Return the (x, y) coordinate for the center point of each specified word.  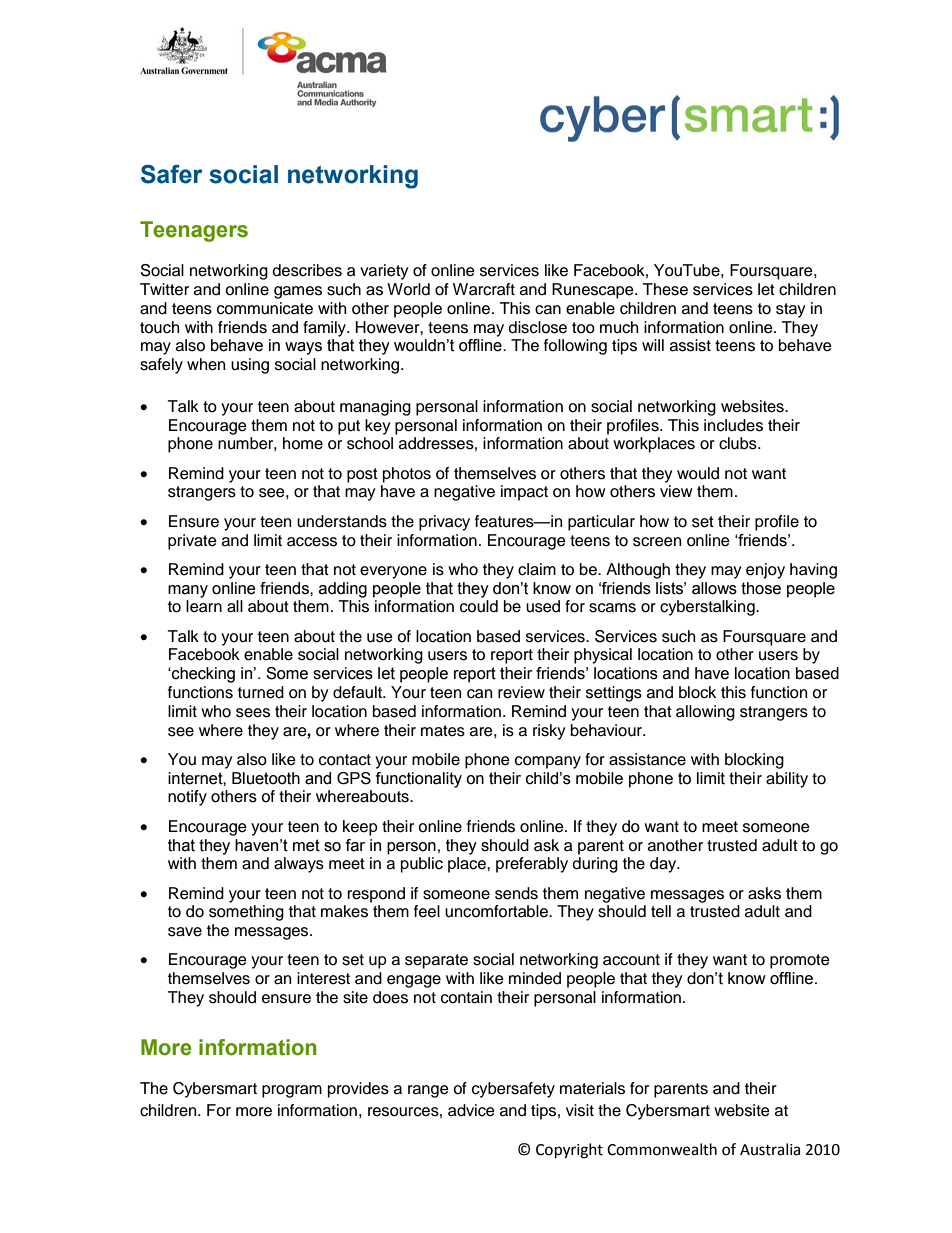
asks (764, 893)
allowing (705, 713)
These (665, 289)
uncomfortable (497, 911)
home (303, 443)
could (479, 606)
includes (733, 425)
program (292, 1091)
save (185, 932)
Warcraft (484, 289)
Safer (171, 174)
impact (524, 493)
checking (202, 675)
